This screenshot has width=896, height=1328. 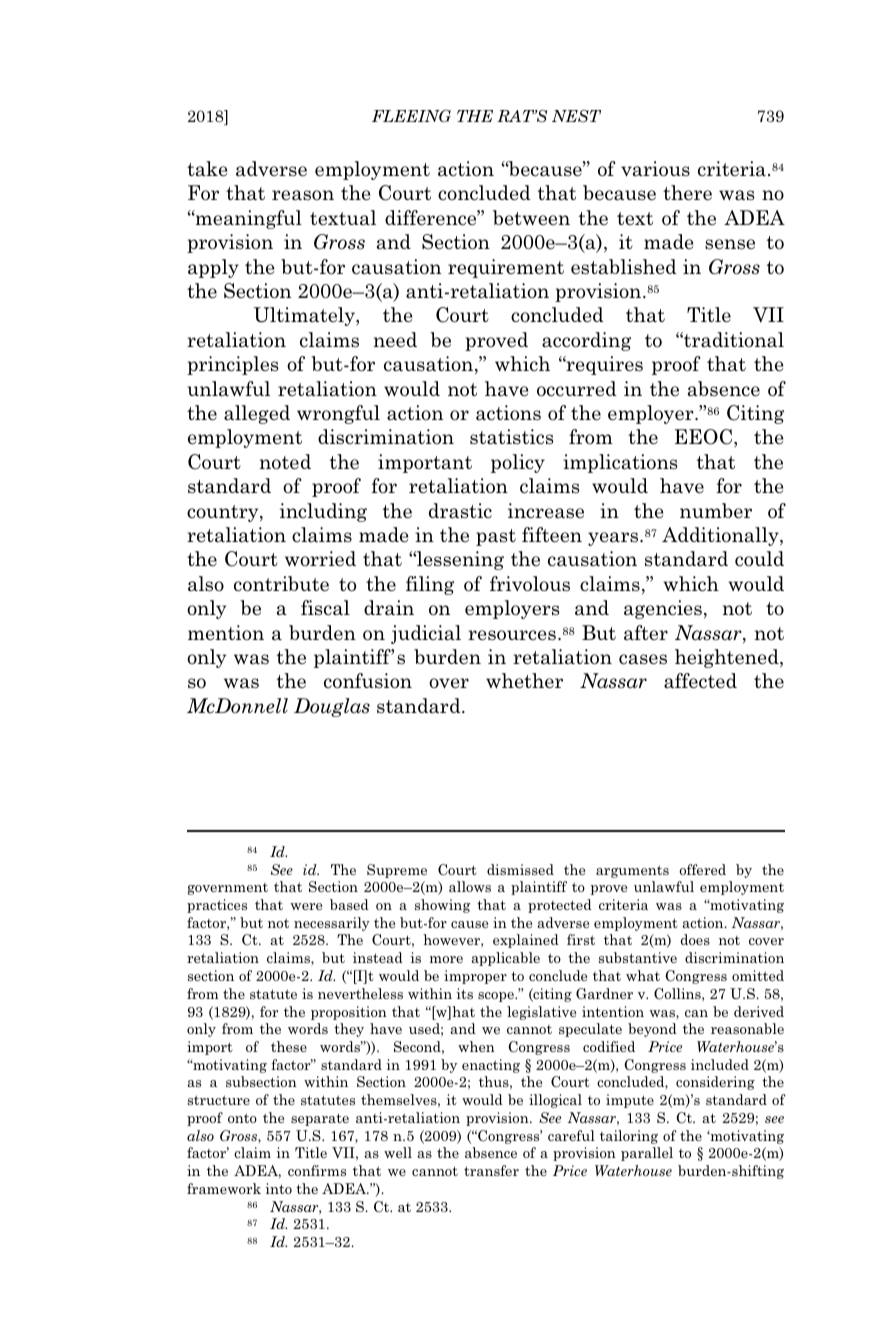 I want to click on whether, so click(x=524, y=681).
